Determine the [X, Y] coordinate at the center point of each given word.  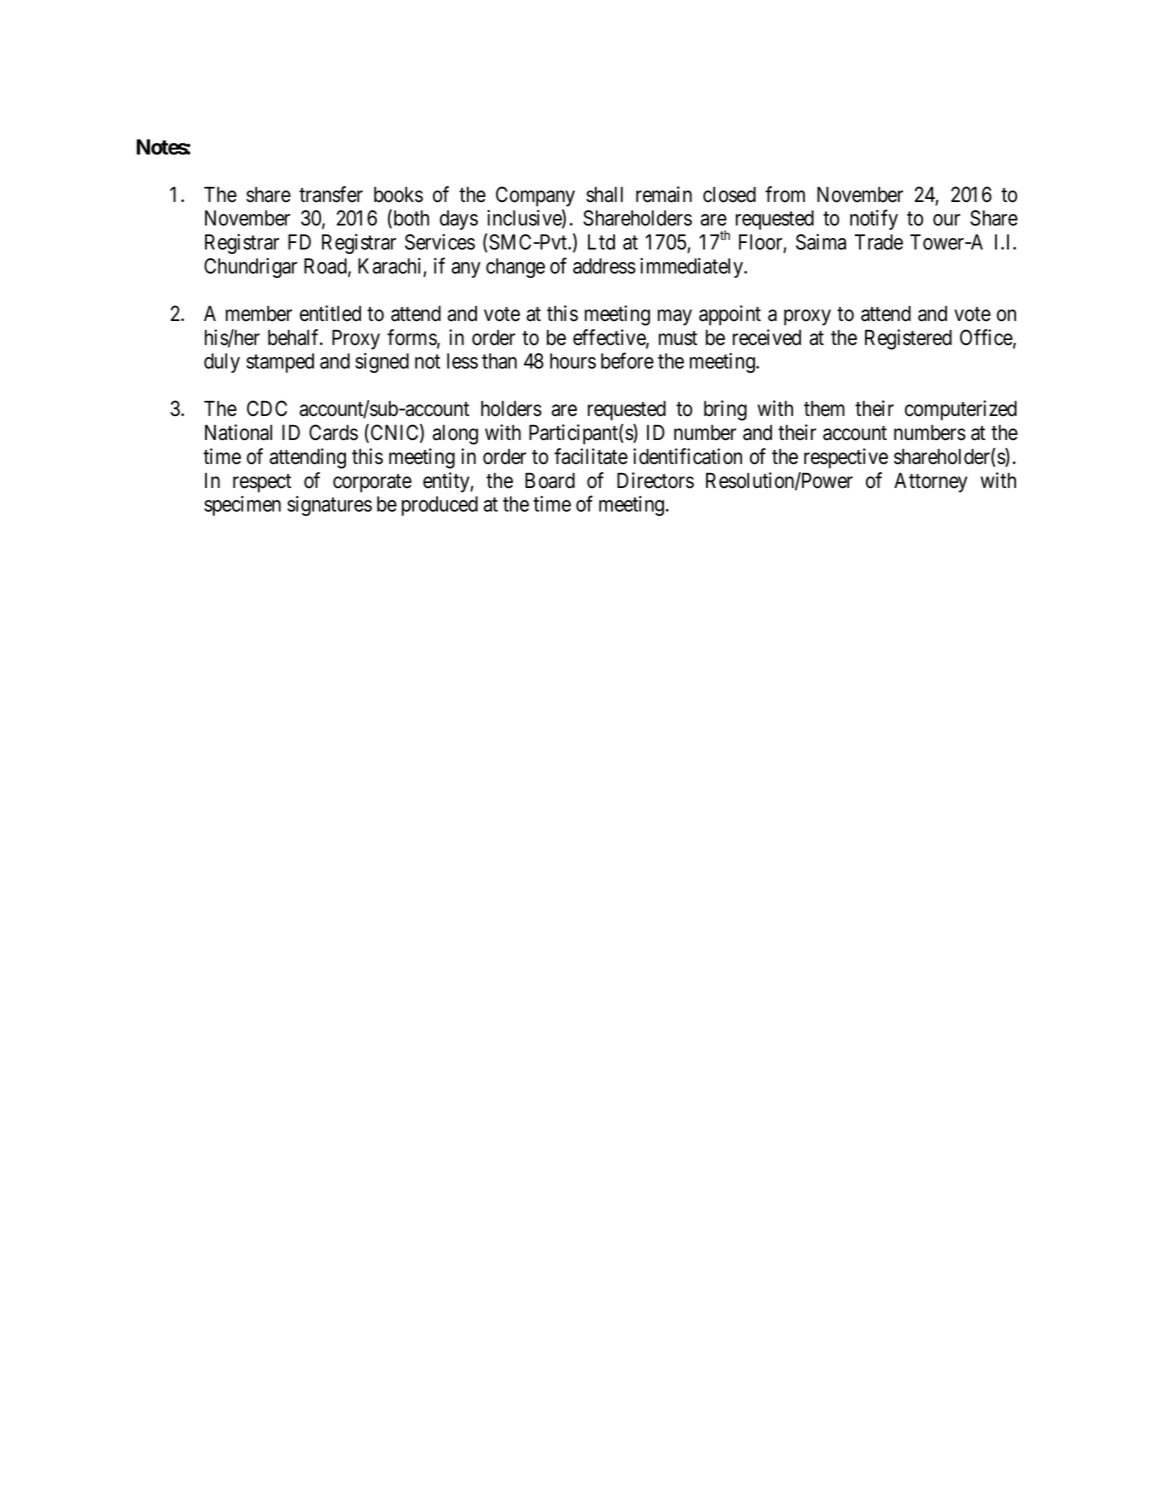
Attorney [930, 483]
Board [550, 481]
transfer [331, 194]
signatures [329, 506]
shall [604, 195]
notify [874, 219]
